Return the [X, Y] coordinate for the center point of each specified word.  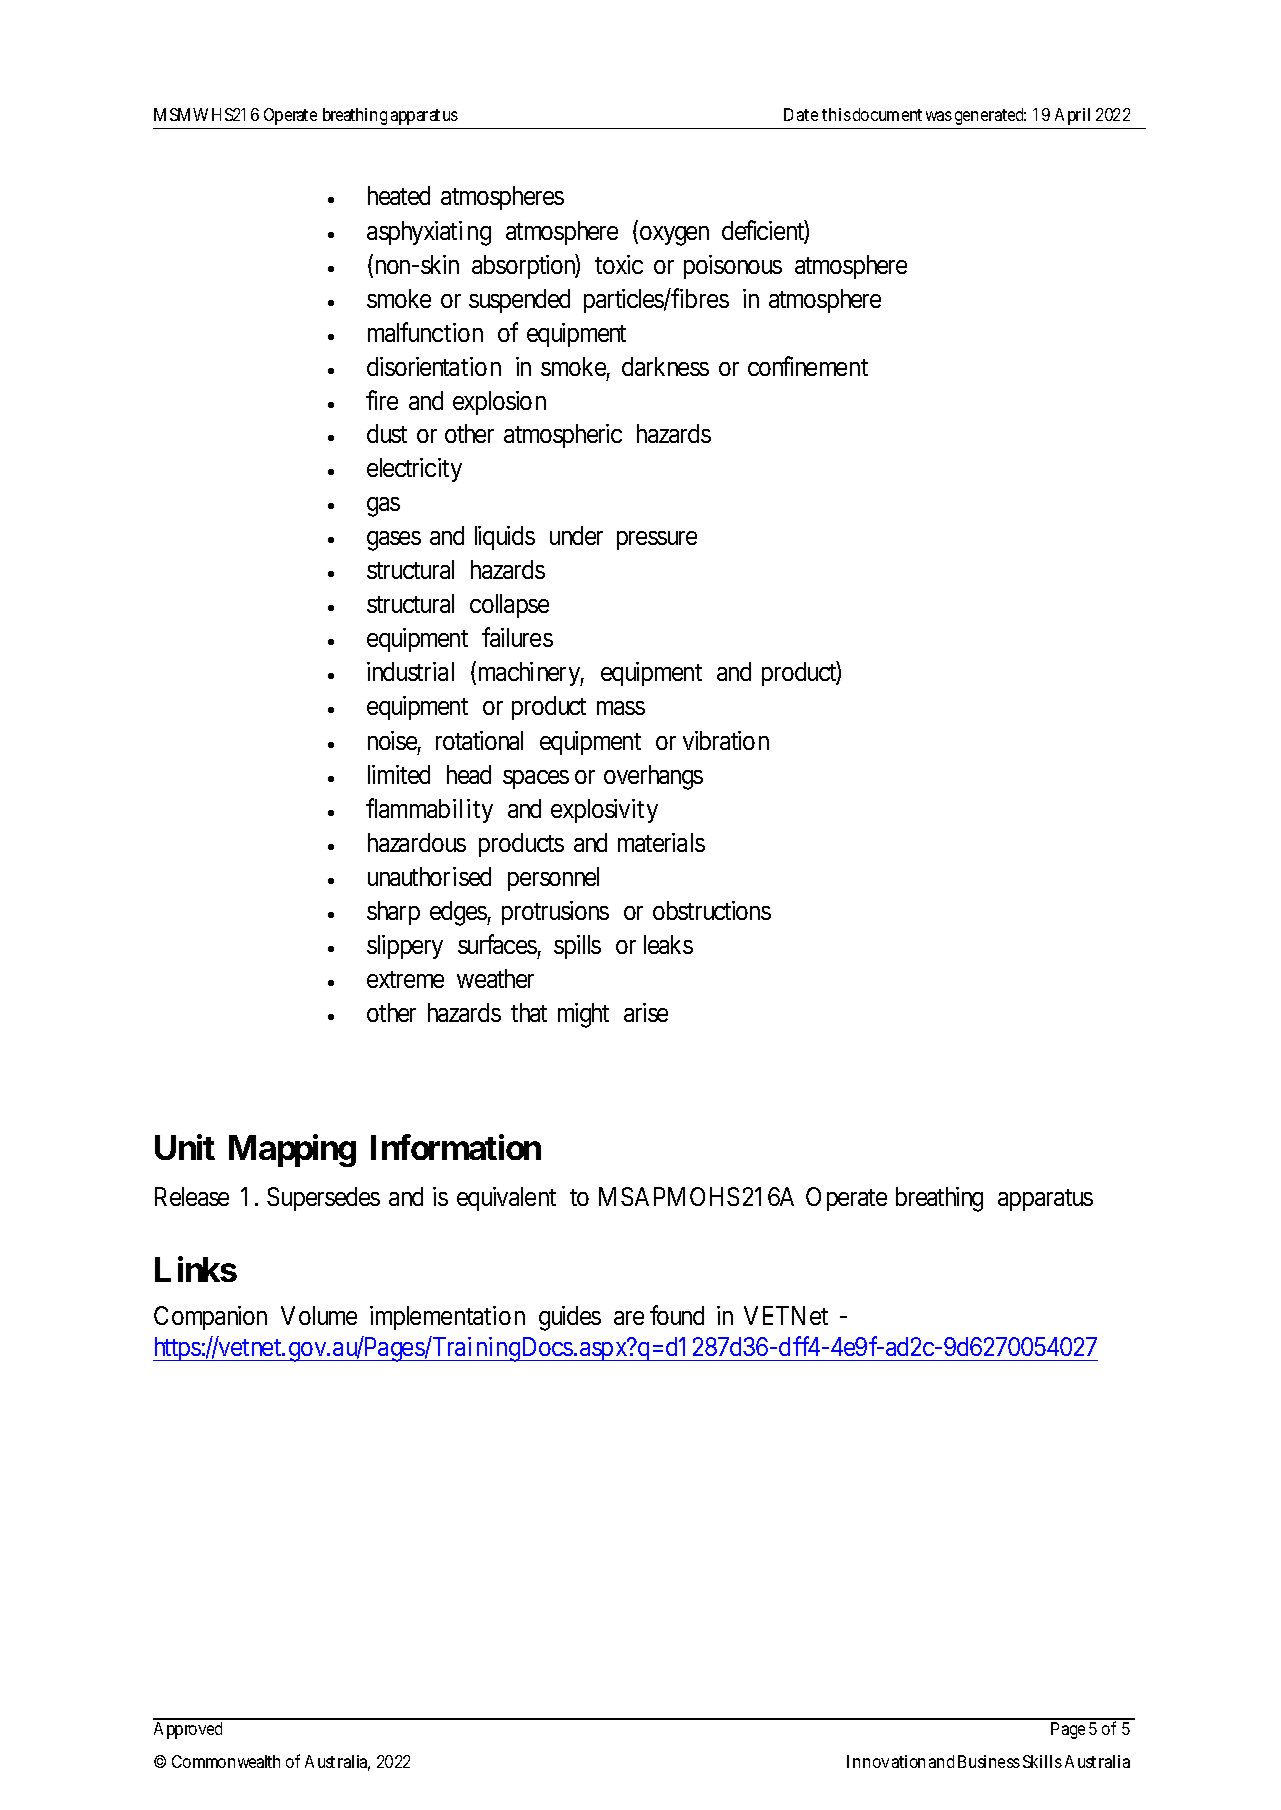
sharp [393, 913]
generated [990, 116]
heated [399, 195]
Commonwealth [226, 1761]
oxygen [673, 236]
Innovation [886, 1761]
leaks [668, 944]
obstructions [712, 910]
